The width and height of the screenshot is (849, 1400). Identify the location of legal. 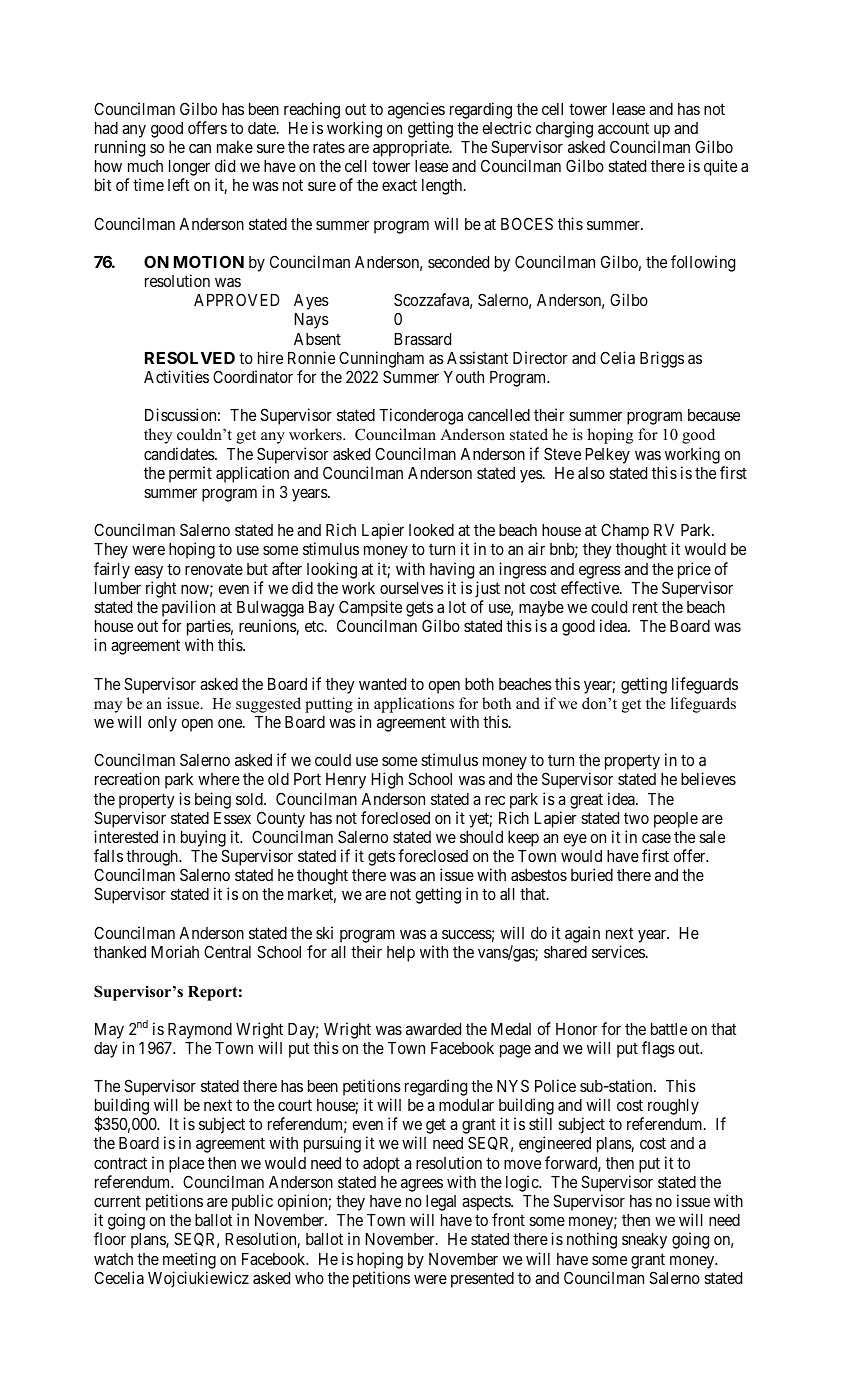
(441, 1203).
